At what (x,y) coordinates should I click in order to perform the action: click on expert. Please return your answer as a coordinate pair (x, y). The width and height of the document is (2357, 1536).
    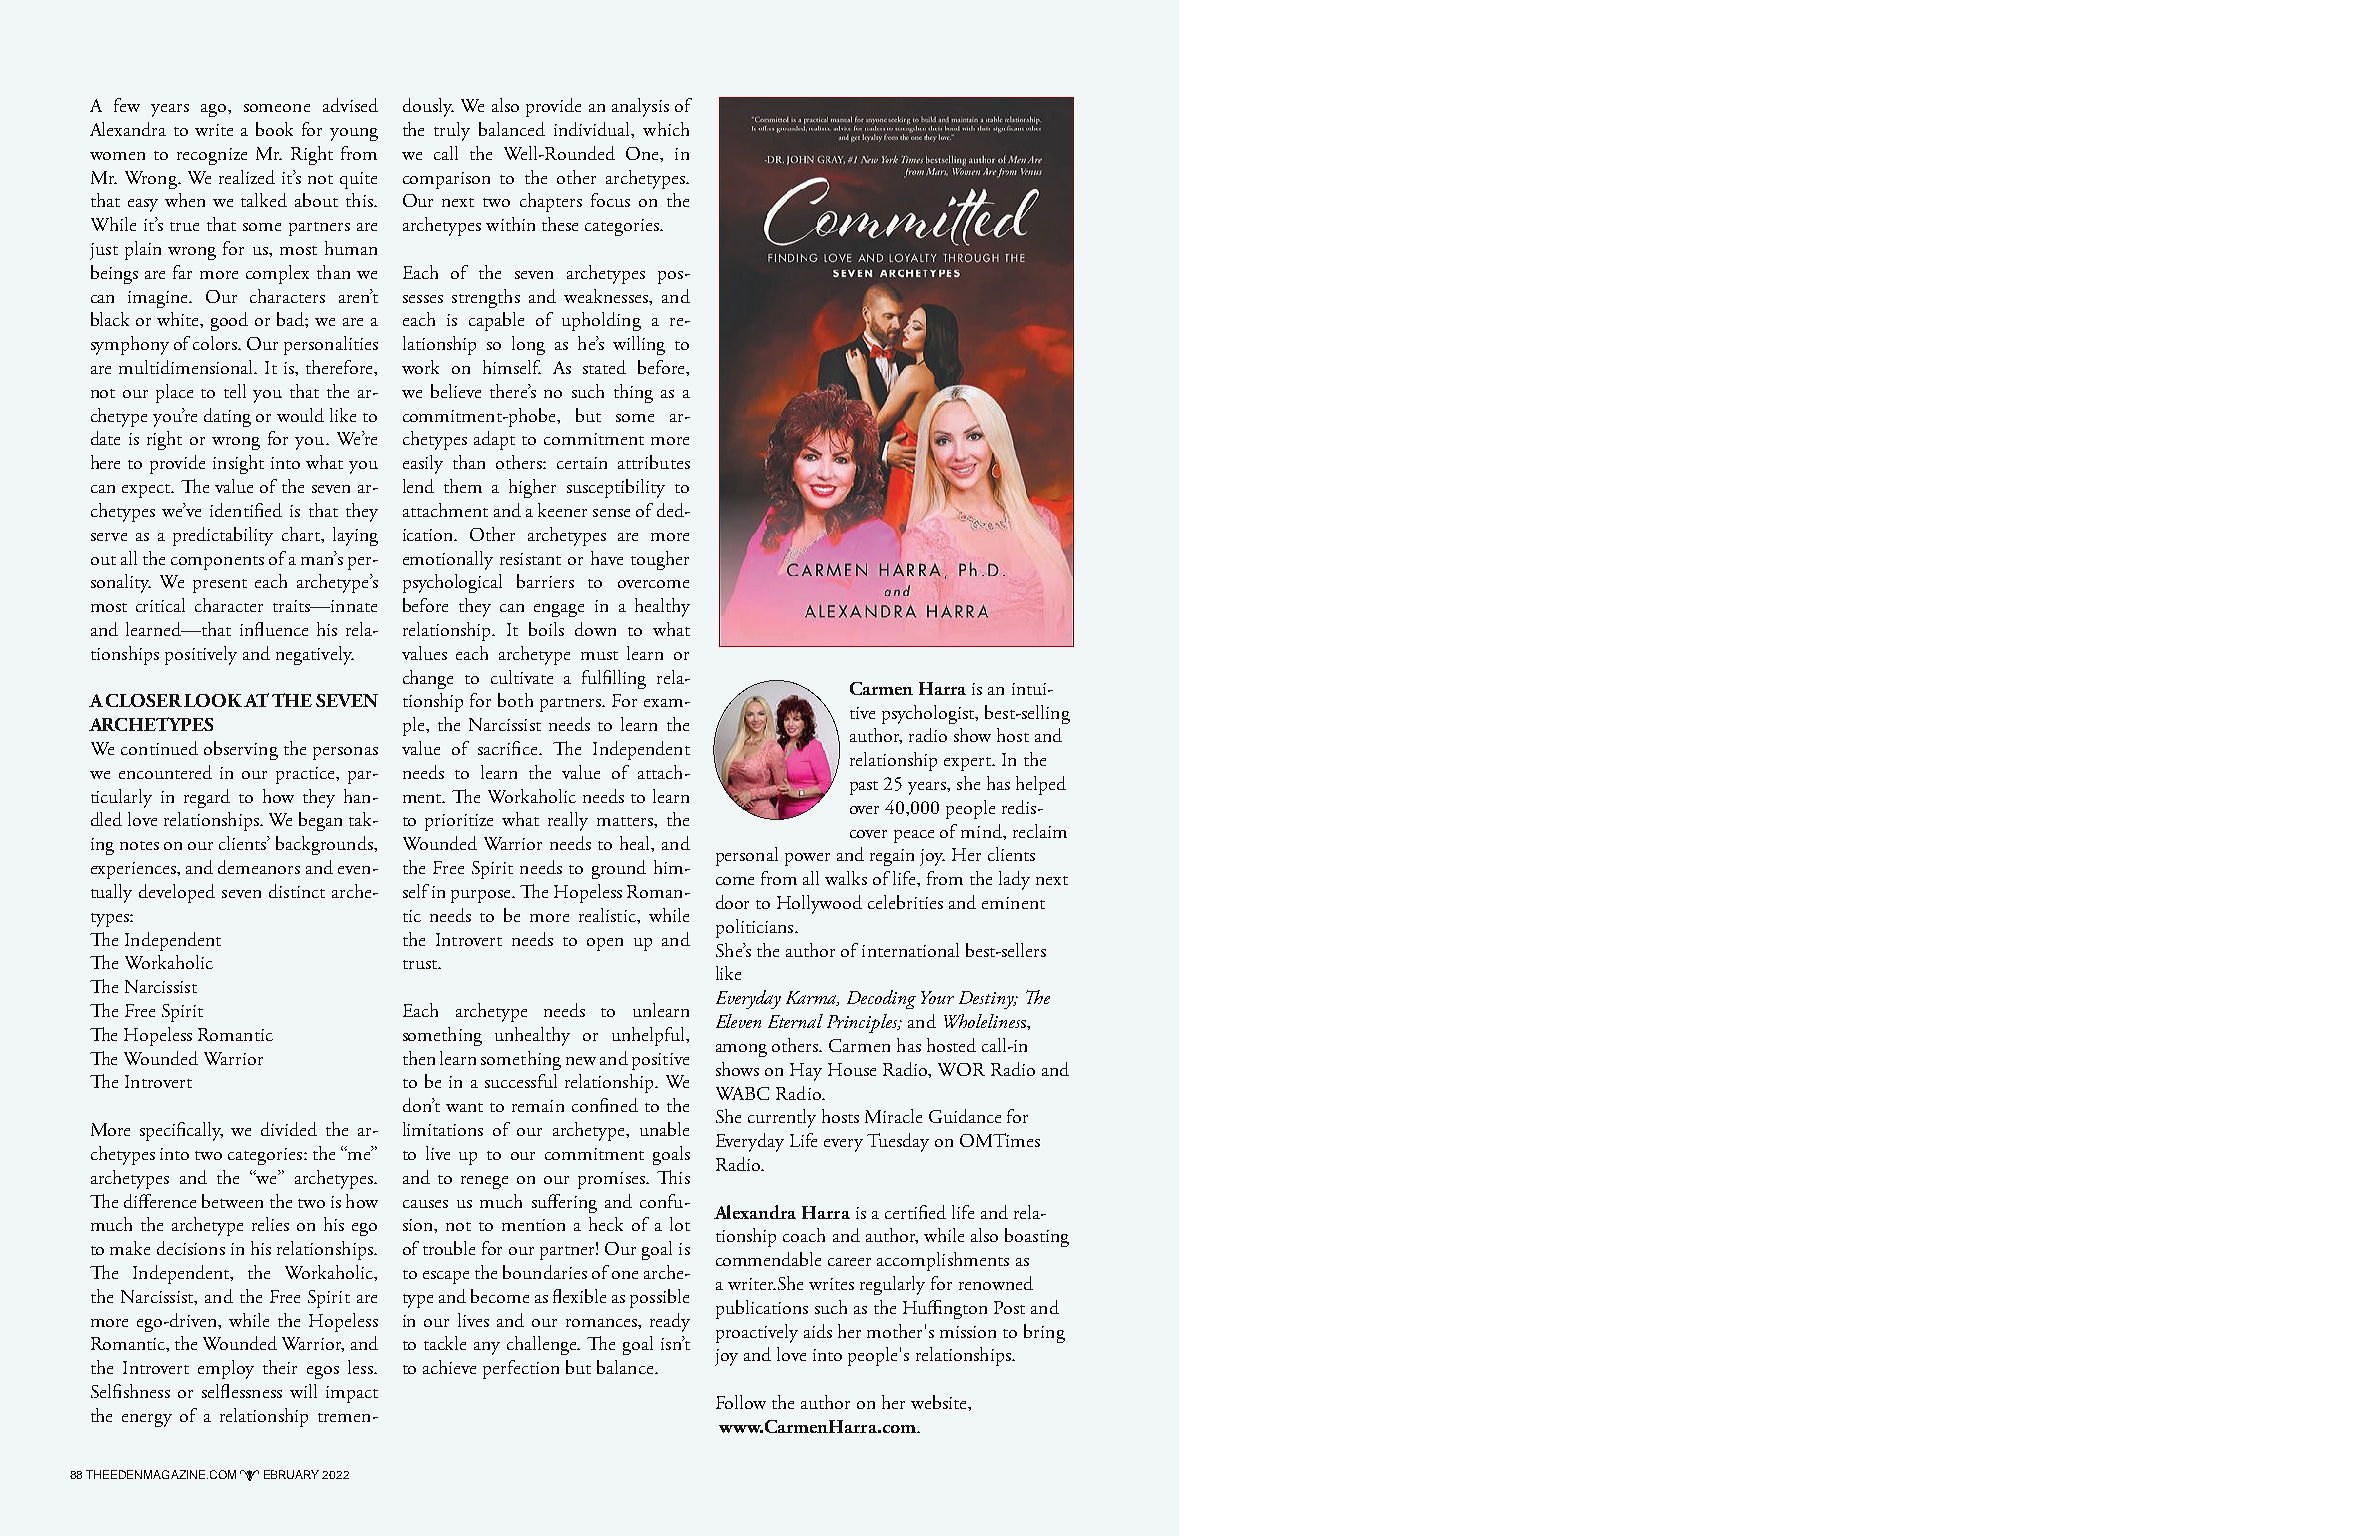
    Looking at the image, I should click on (968, 764).
